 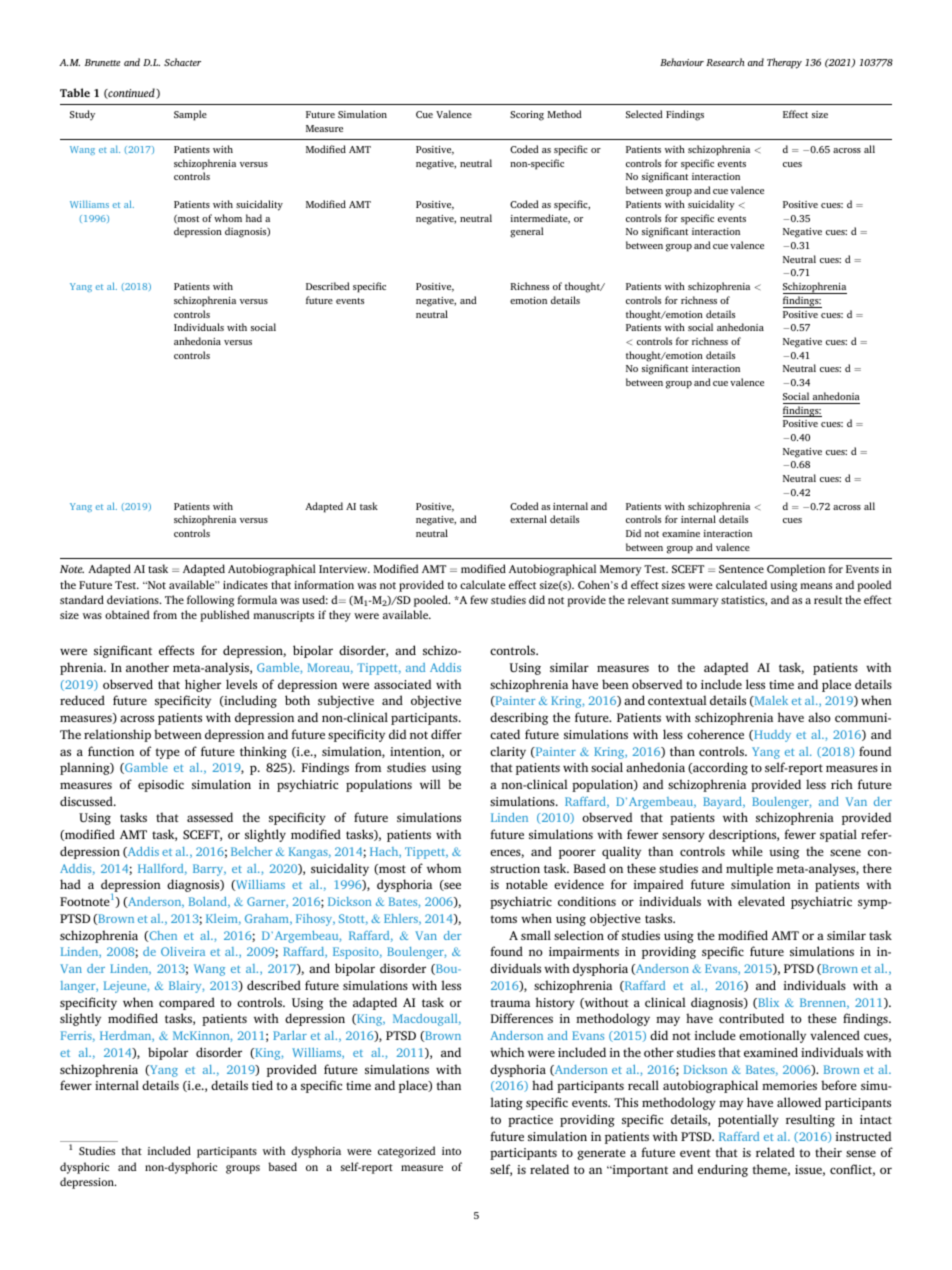 What do you see at coordinates (528, 519) in the screenshot?
I see `external` at bounding box center [528, 519].
